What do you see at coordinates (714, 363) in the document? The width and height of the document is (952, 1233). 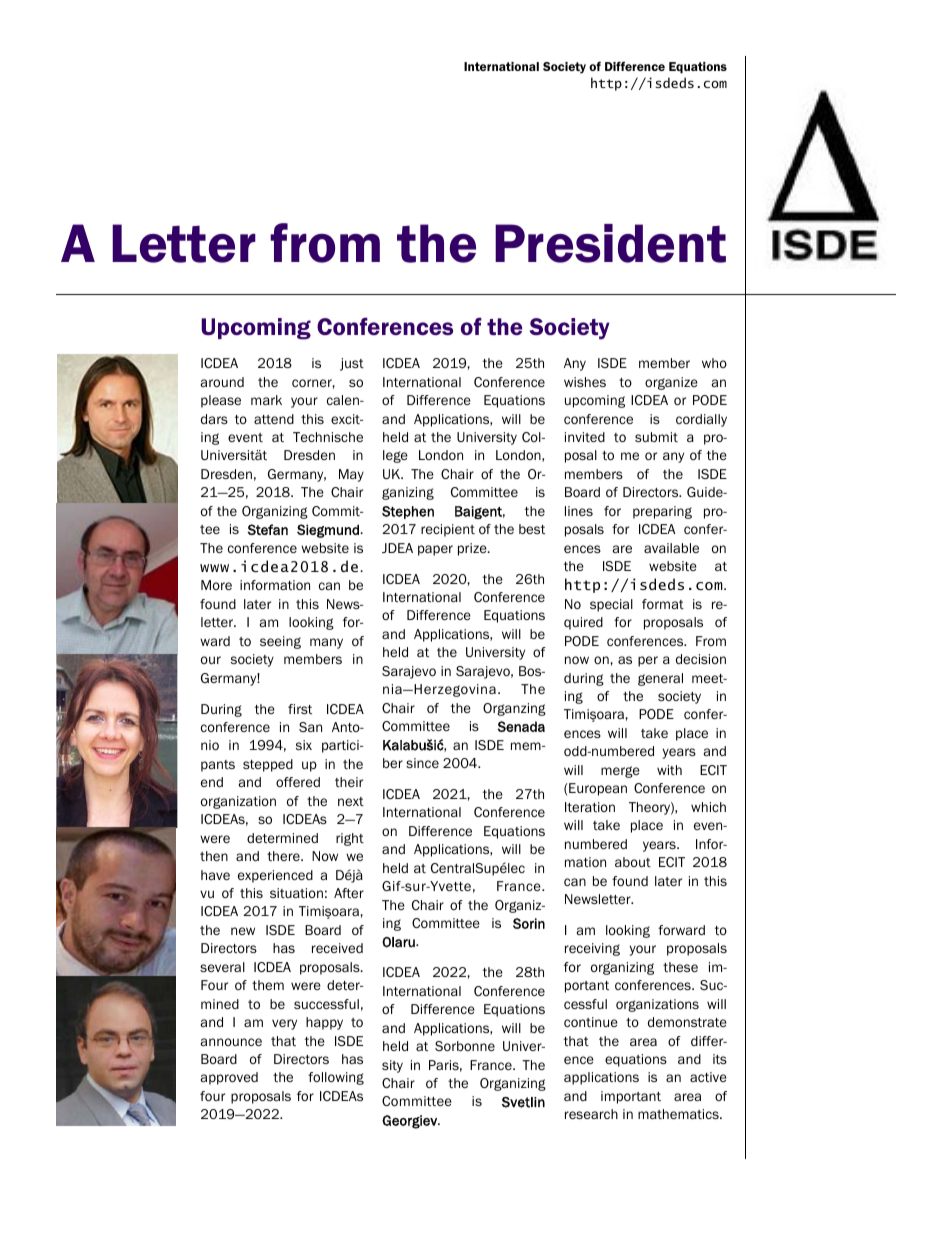 I see `who` at bounding box center [714, 363].
